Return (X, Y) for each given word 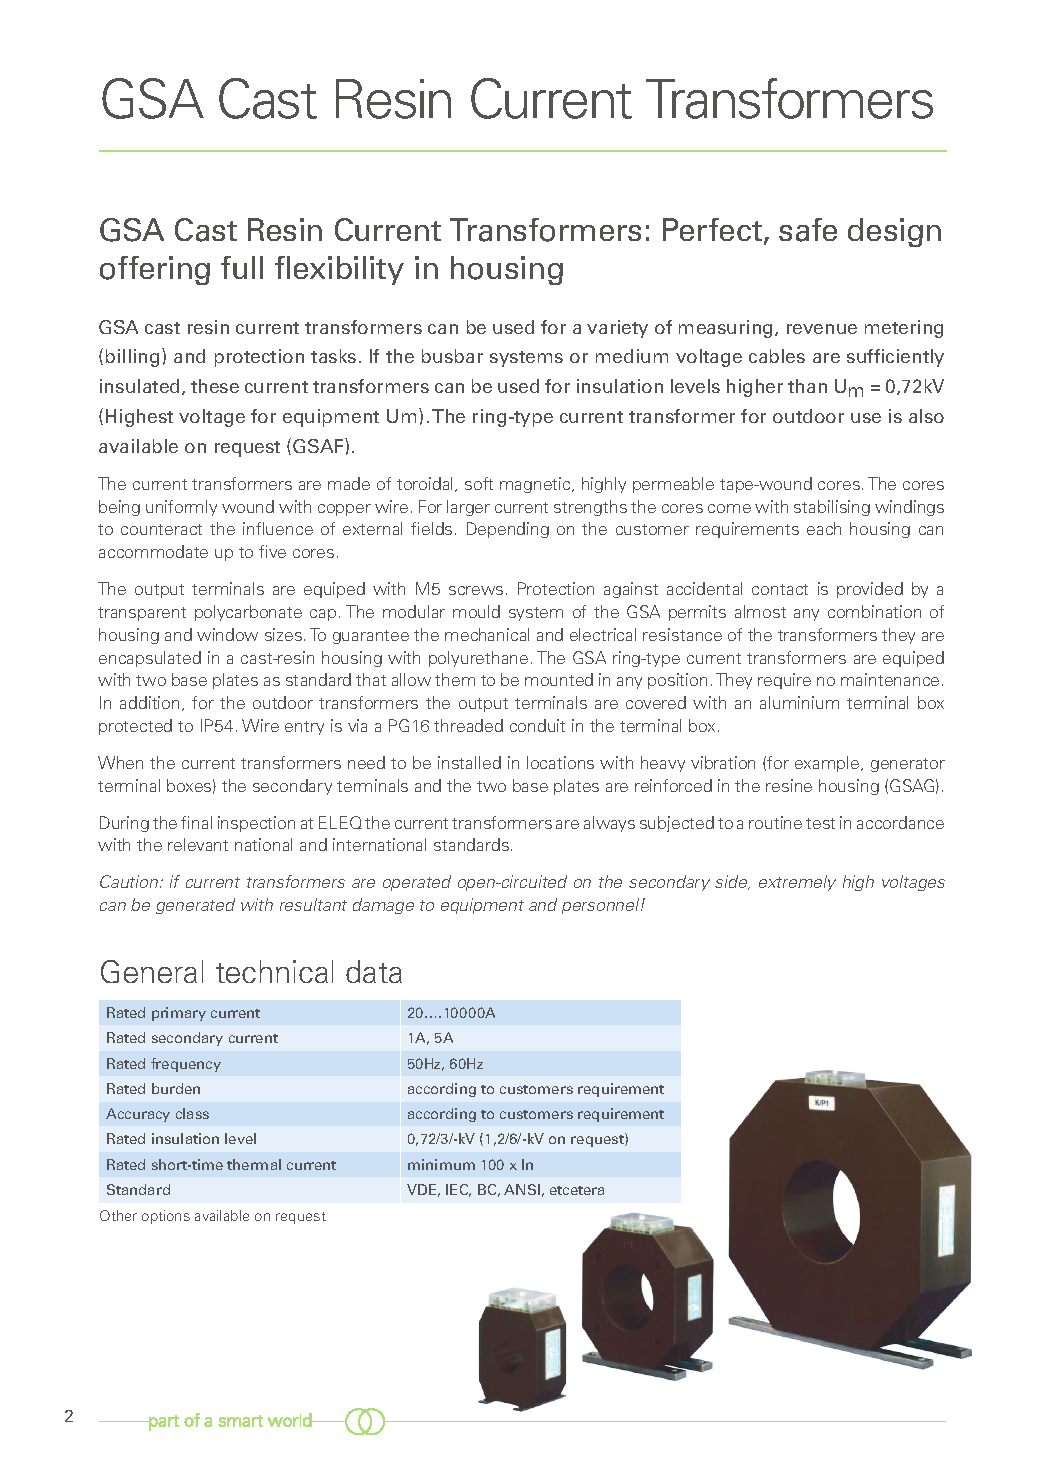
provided (870, 590)
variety (617, 329)
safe (808, 230)
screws (476, 590)
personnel (602, 906)
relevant (198, 844)
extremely (797, 883)
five (272, 551)
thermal (254, 1164)
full (242, 267)
